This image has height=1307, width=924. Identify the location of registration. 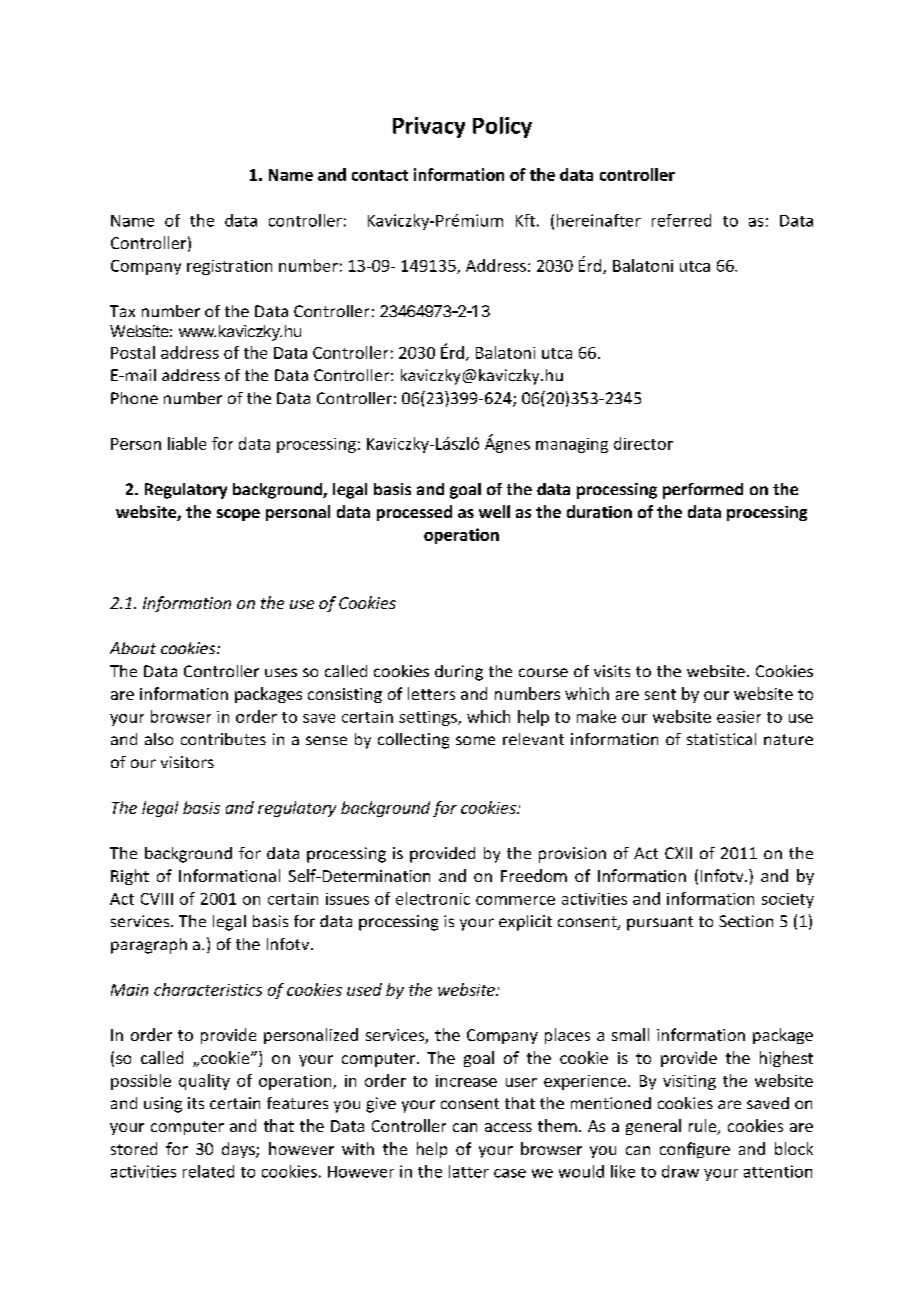
(229, 267).
